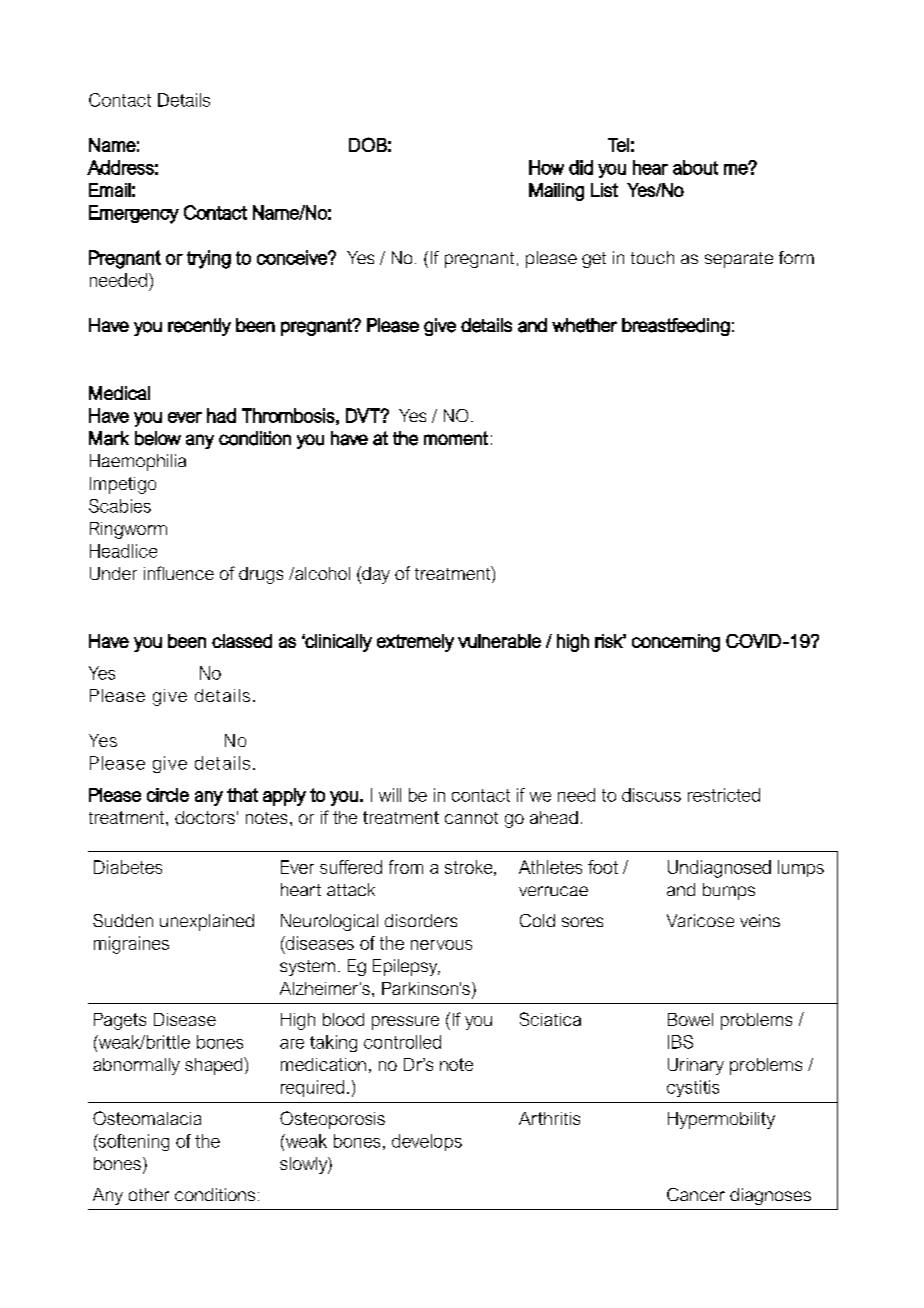 The width and height of the image is (924, 1308). I want to click on other, so click(149, 1194).
